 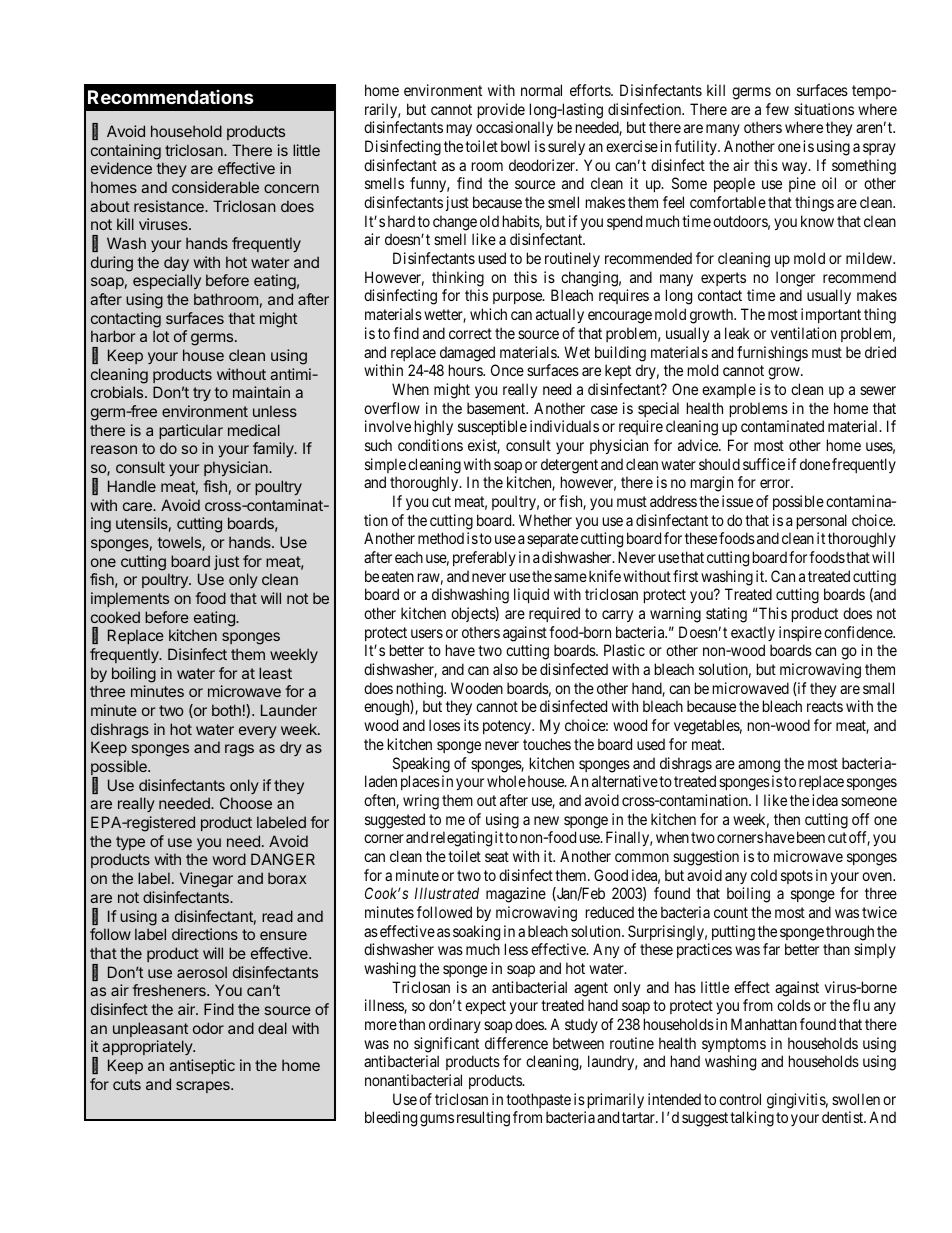 What do you see at coordinates (501, 110) in the page?
I see `provide` at bounding box center [501, 110].
